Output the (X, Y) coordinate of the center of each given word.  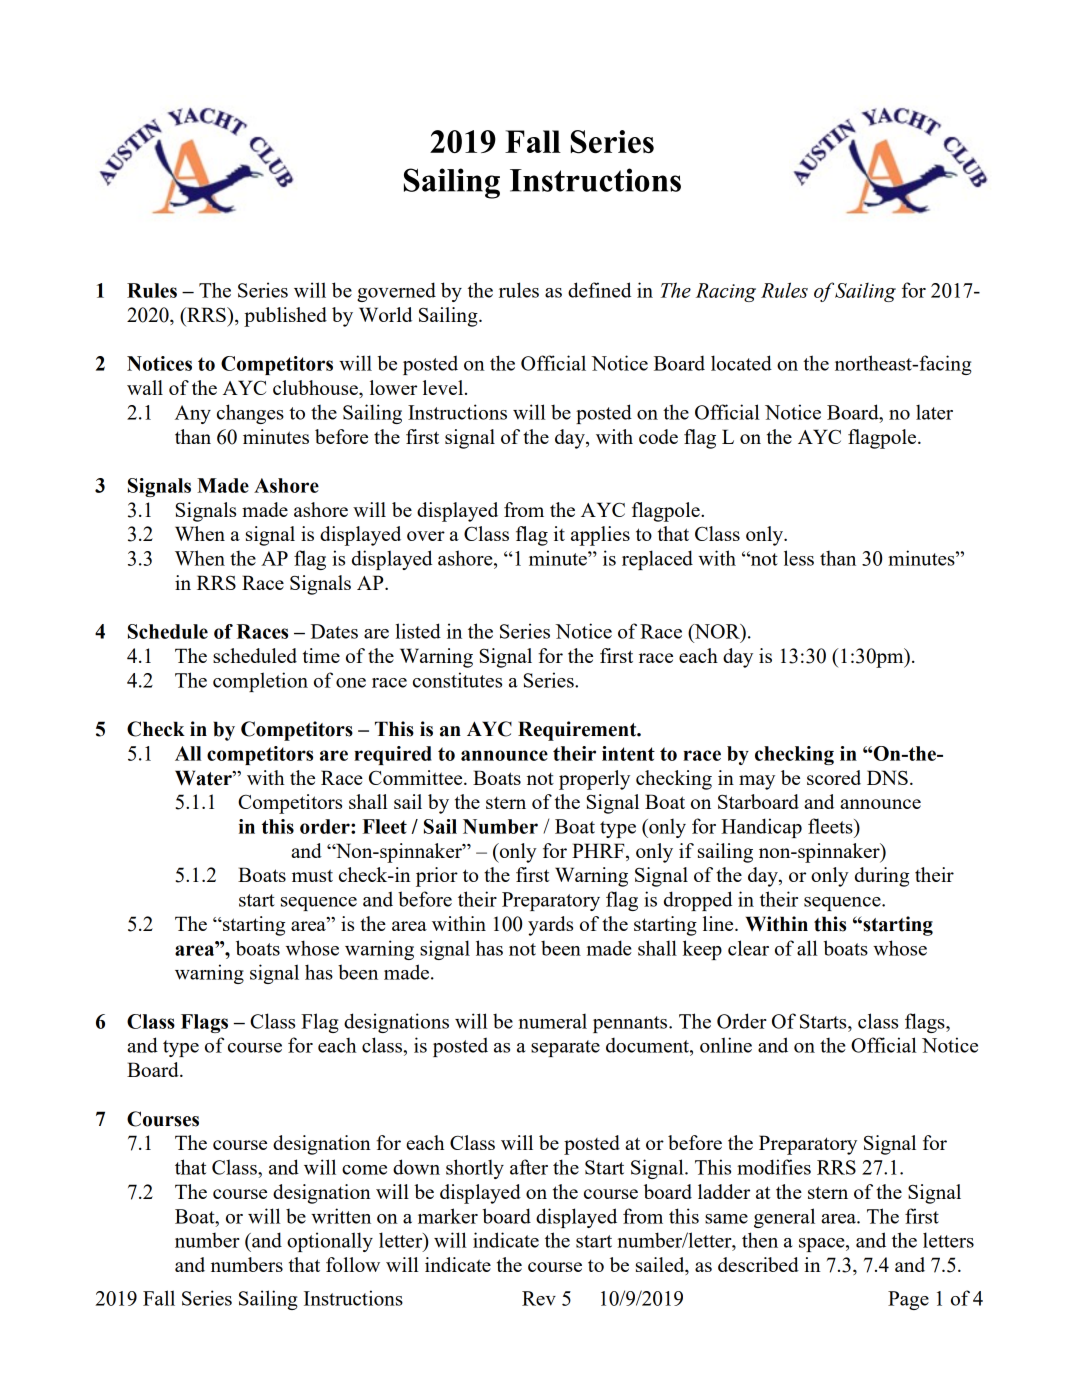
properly (594, 780)
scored (834, 777)
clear (748, 948)
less (799, 558)
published (285, 317)
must (312, 875)
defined (599, 290)
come (364, 1170)
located (741, 363)
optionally (330, 1242)
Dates (334, 631)
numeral (553, 1021)
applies (600, 536)
